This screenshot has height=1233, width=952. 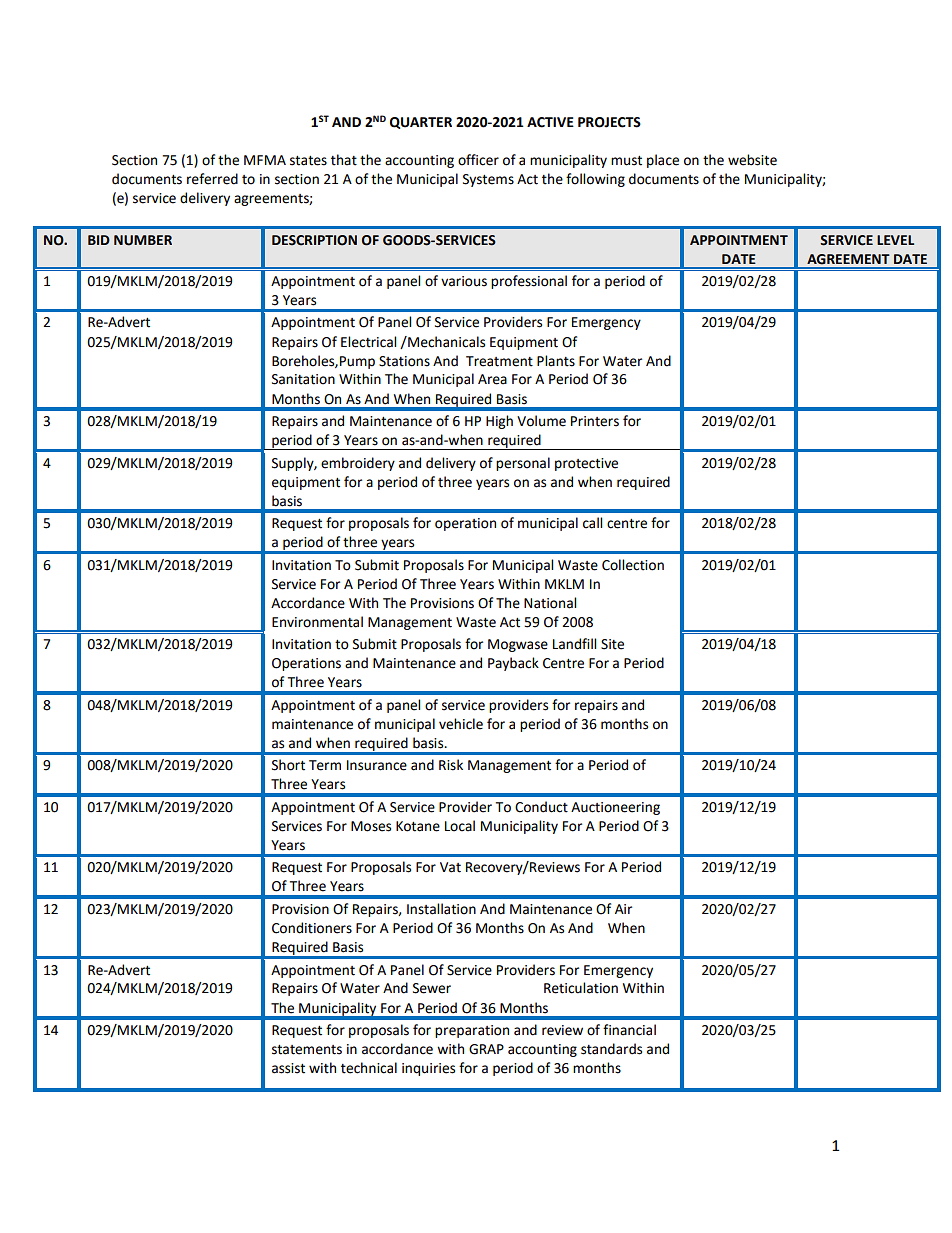 I want to click on officer, so click(x=478, y=160).
